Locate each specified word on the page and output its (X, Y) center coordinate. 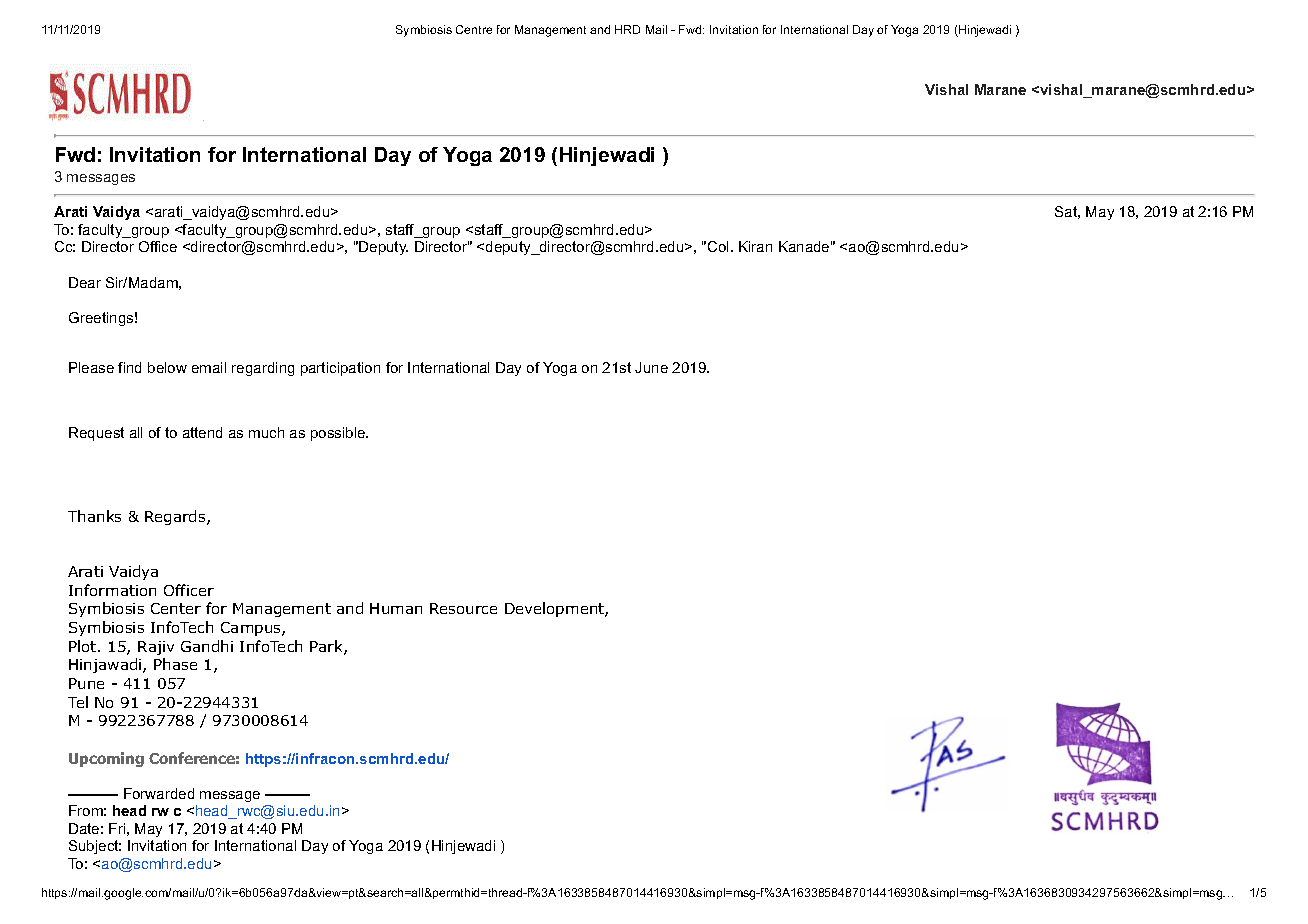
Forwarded (159, 793)
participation (340, 369)
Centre (474, 29)
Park (327, 647)
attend (202, 432)
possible (339, 434)
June (651, 367)
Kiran (755, 246)
